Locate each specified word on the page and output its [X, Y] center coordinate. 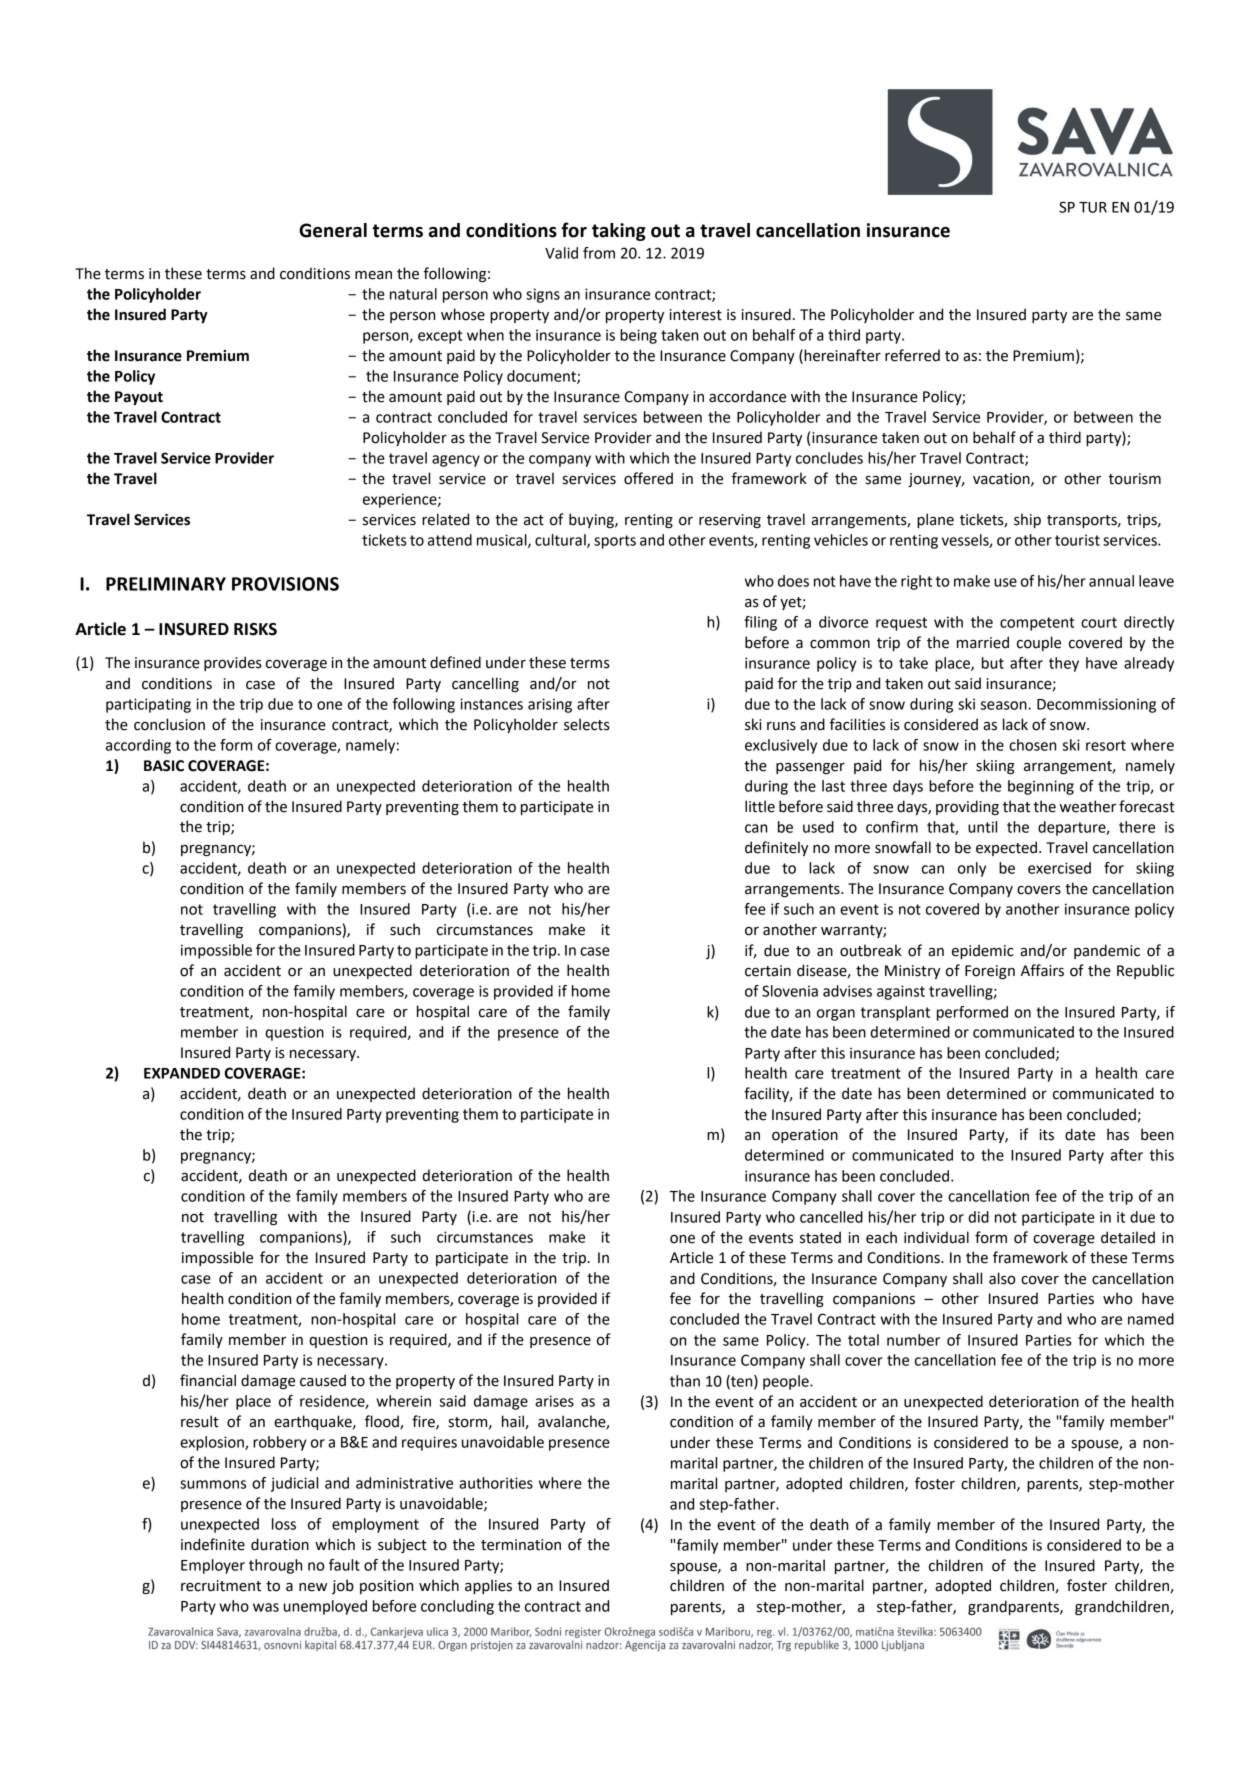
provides [233, 663]
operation [805, 1136]
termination [521, 1545]
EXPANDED [182, 1073]
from [599, 253]
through [275, 1566]
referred [912, 355]
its [1047, 1135]
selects [587, 724]
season [1005, 705]
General [333, 230]
